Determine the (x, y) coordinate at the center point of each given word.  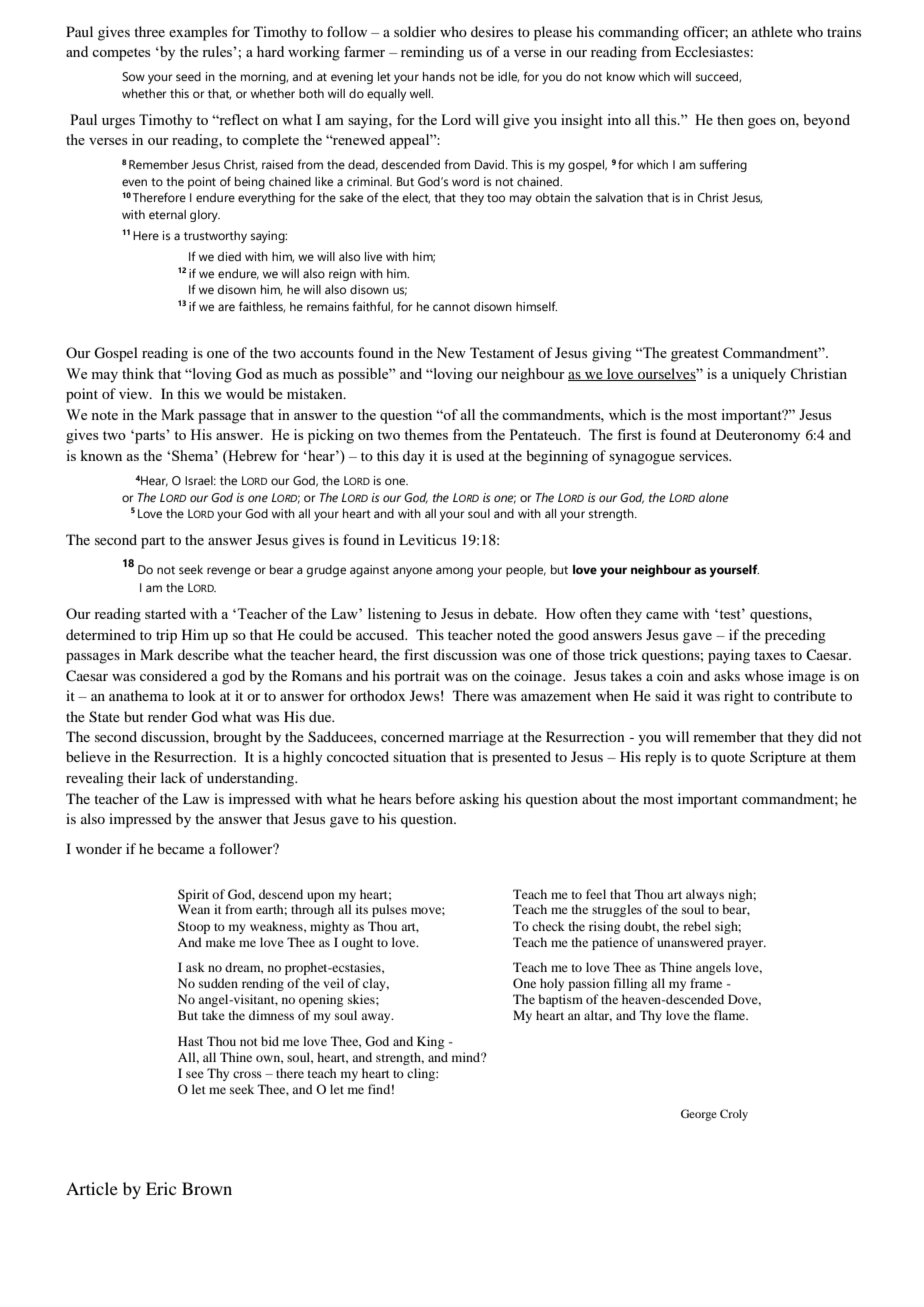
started (165, 613)
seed (188, 76)
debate (514, 613)
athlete (772, 31)
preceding (795, 636)
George (699, 1115)
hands (439, 76)
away (377, 1018)
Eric (161, 1188)
